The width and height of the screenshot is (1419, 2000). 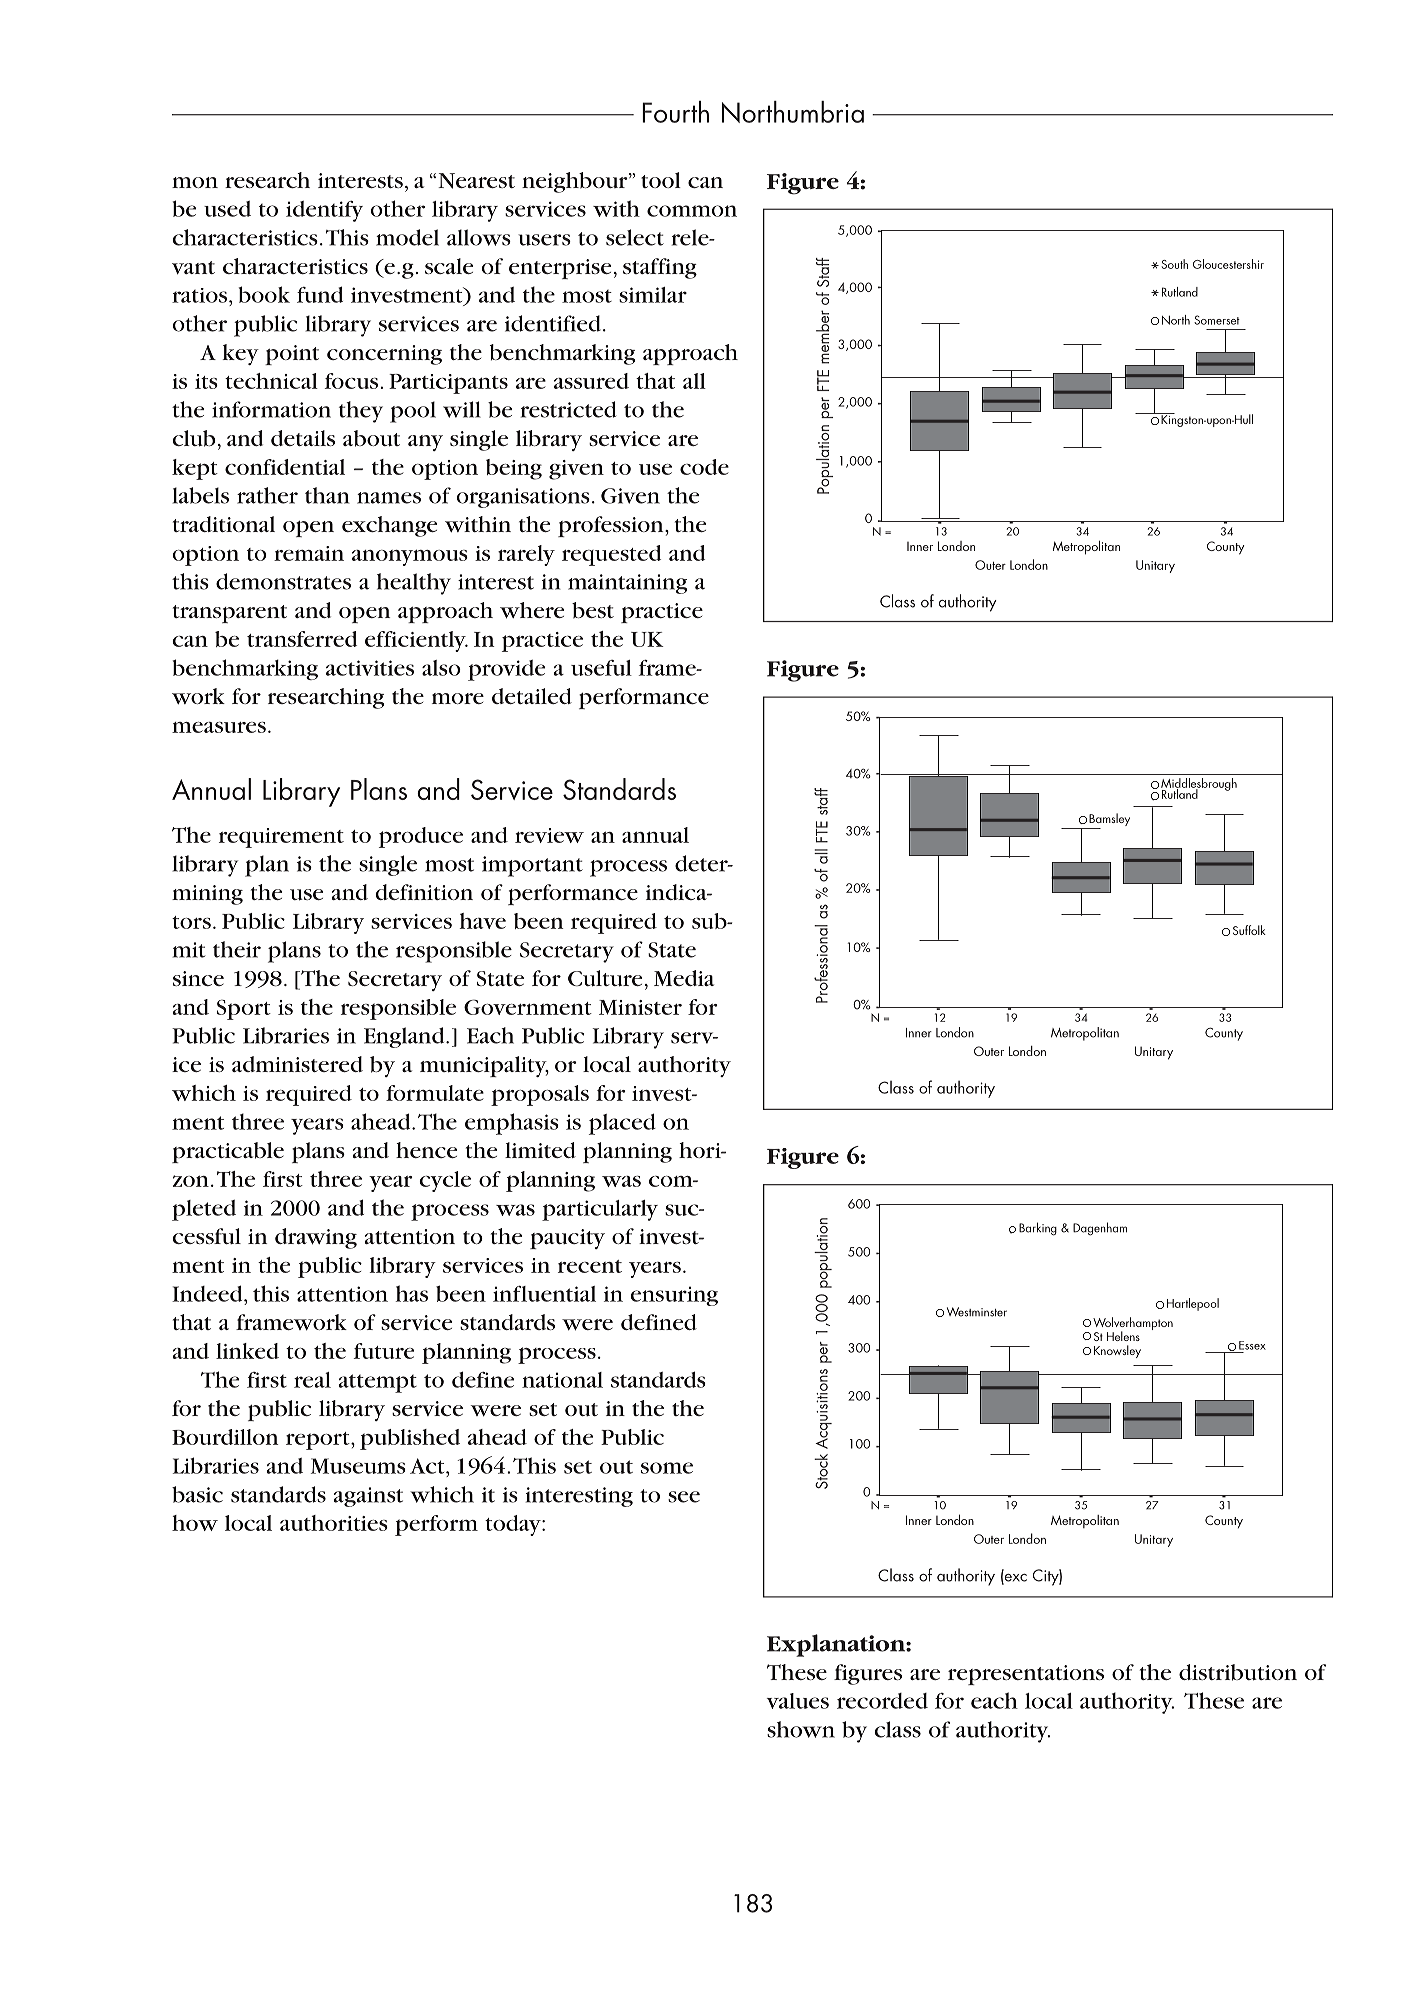 What do you see at coordinates (622, 1124) in the screenshot?
I see `placed` at bounding box center [622, 1124].
